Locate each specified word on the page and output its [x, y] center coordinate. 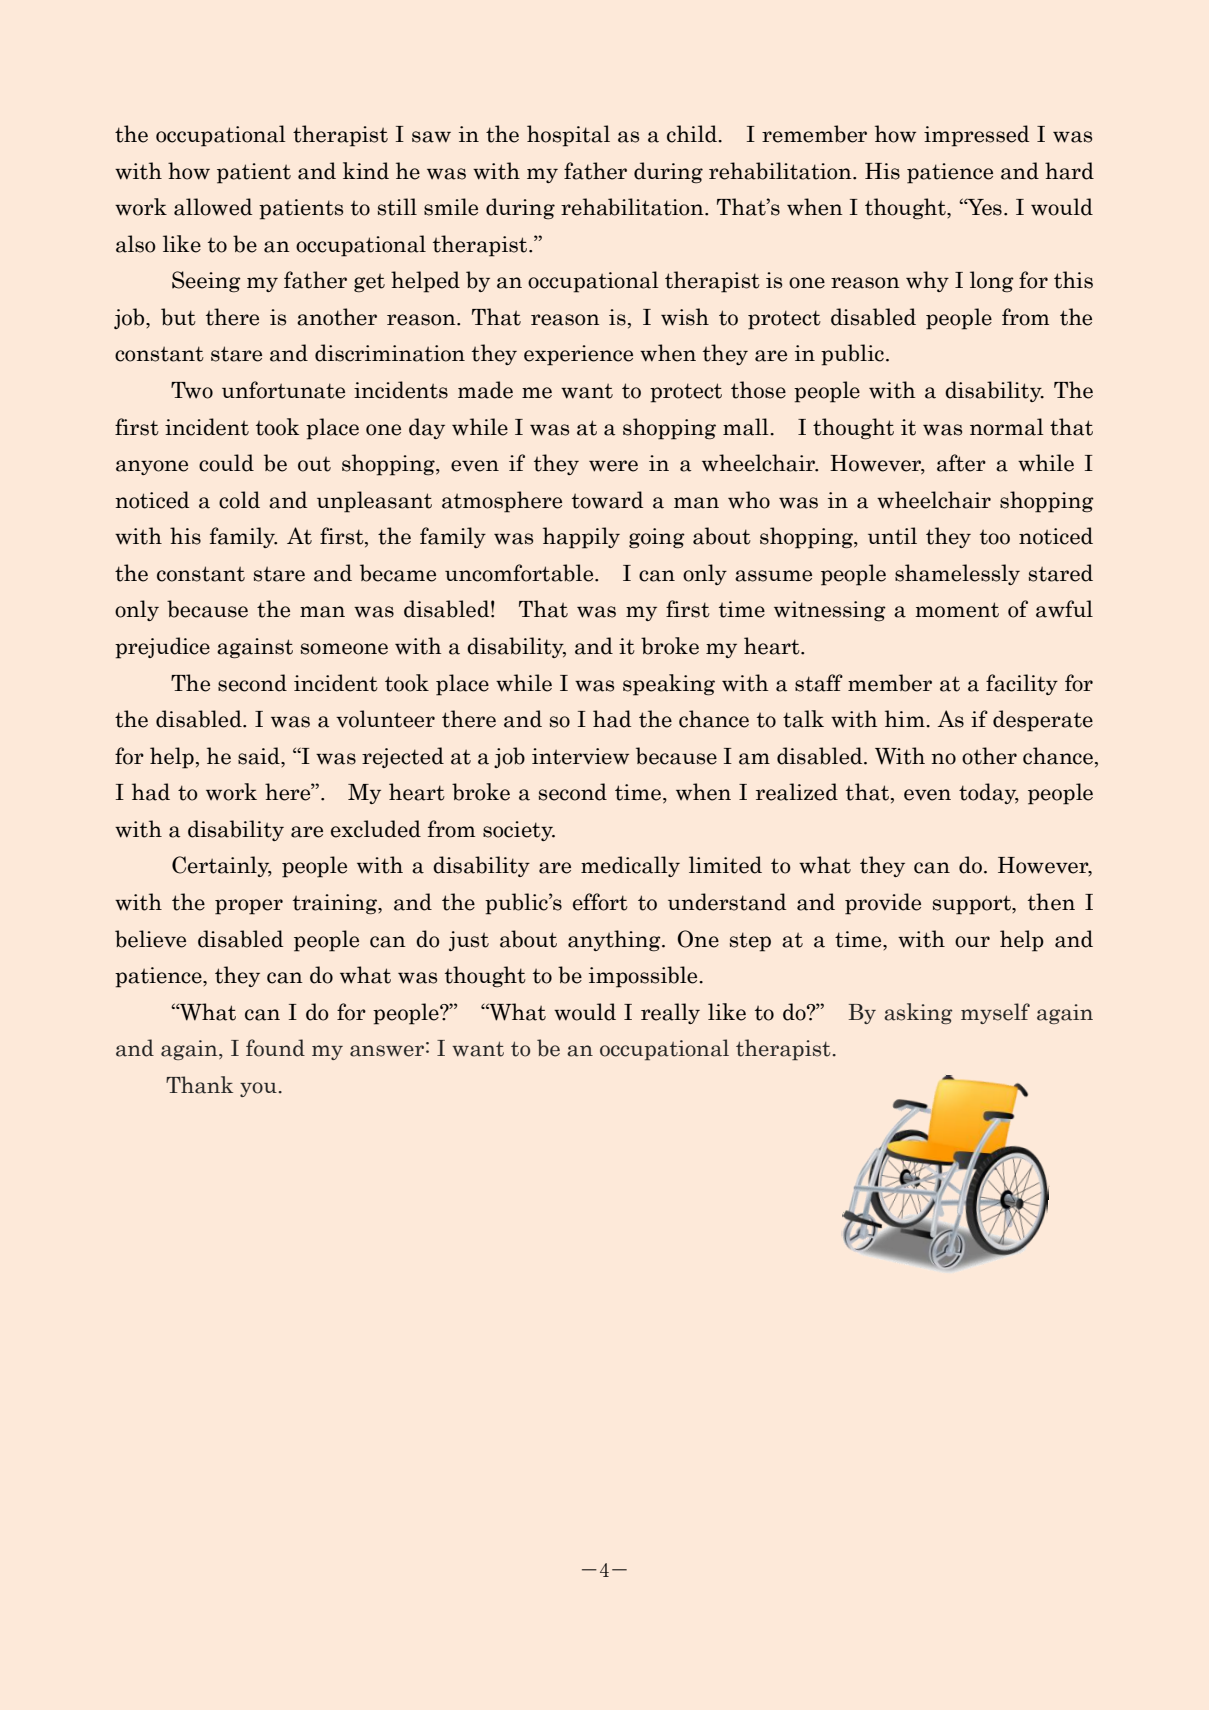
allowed [213, 207]
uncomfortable [520, 573]
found [275, 1048]
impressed [976, 136]
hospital [568, 136]
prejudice [162, 648]
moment [957, 610]
